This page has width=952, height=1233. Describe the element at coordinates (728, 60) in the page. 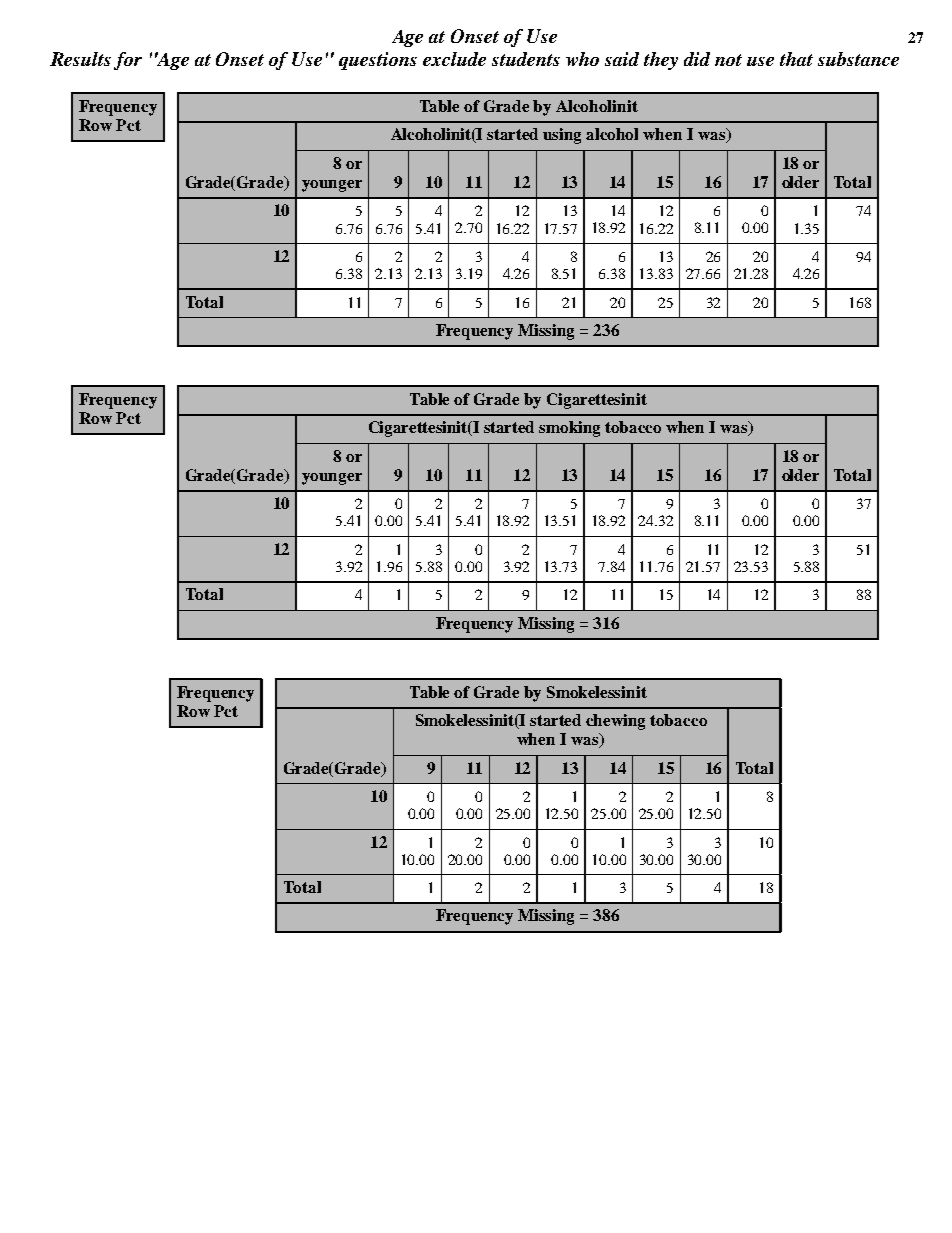

I see `not` at that location.
